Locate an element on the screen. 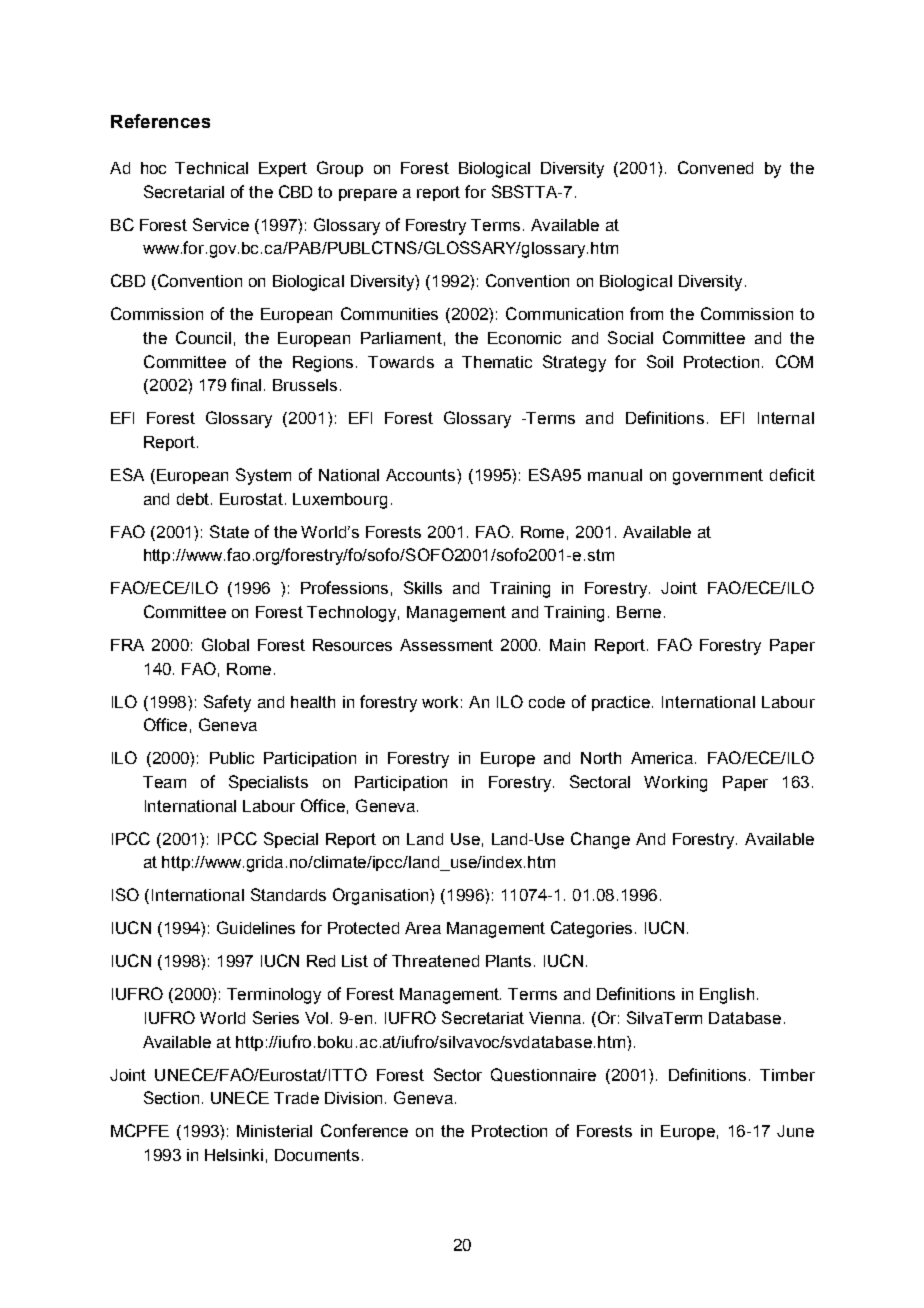  Assessment is located at coordinates (446, 645).
